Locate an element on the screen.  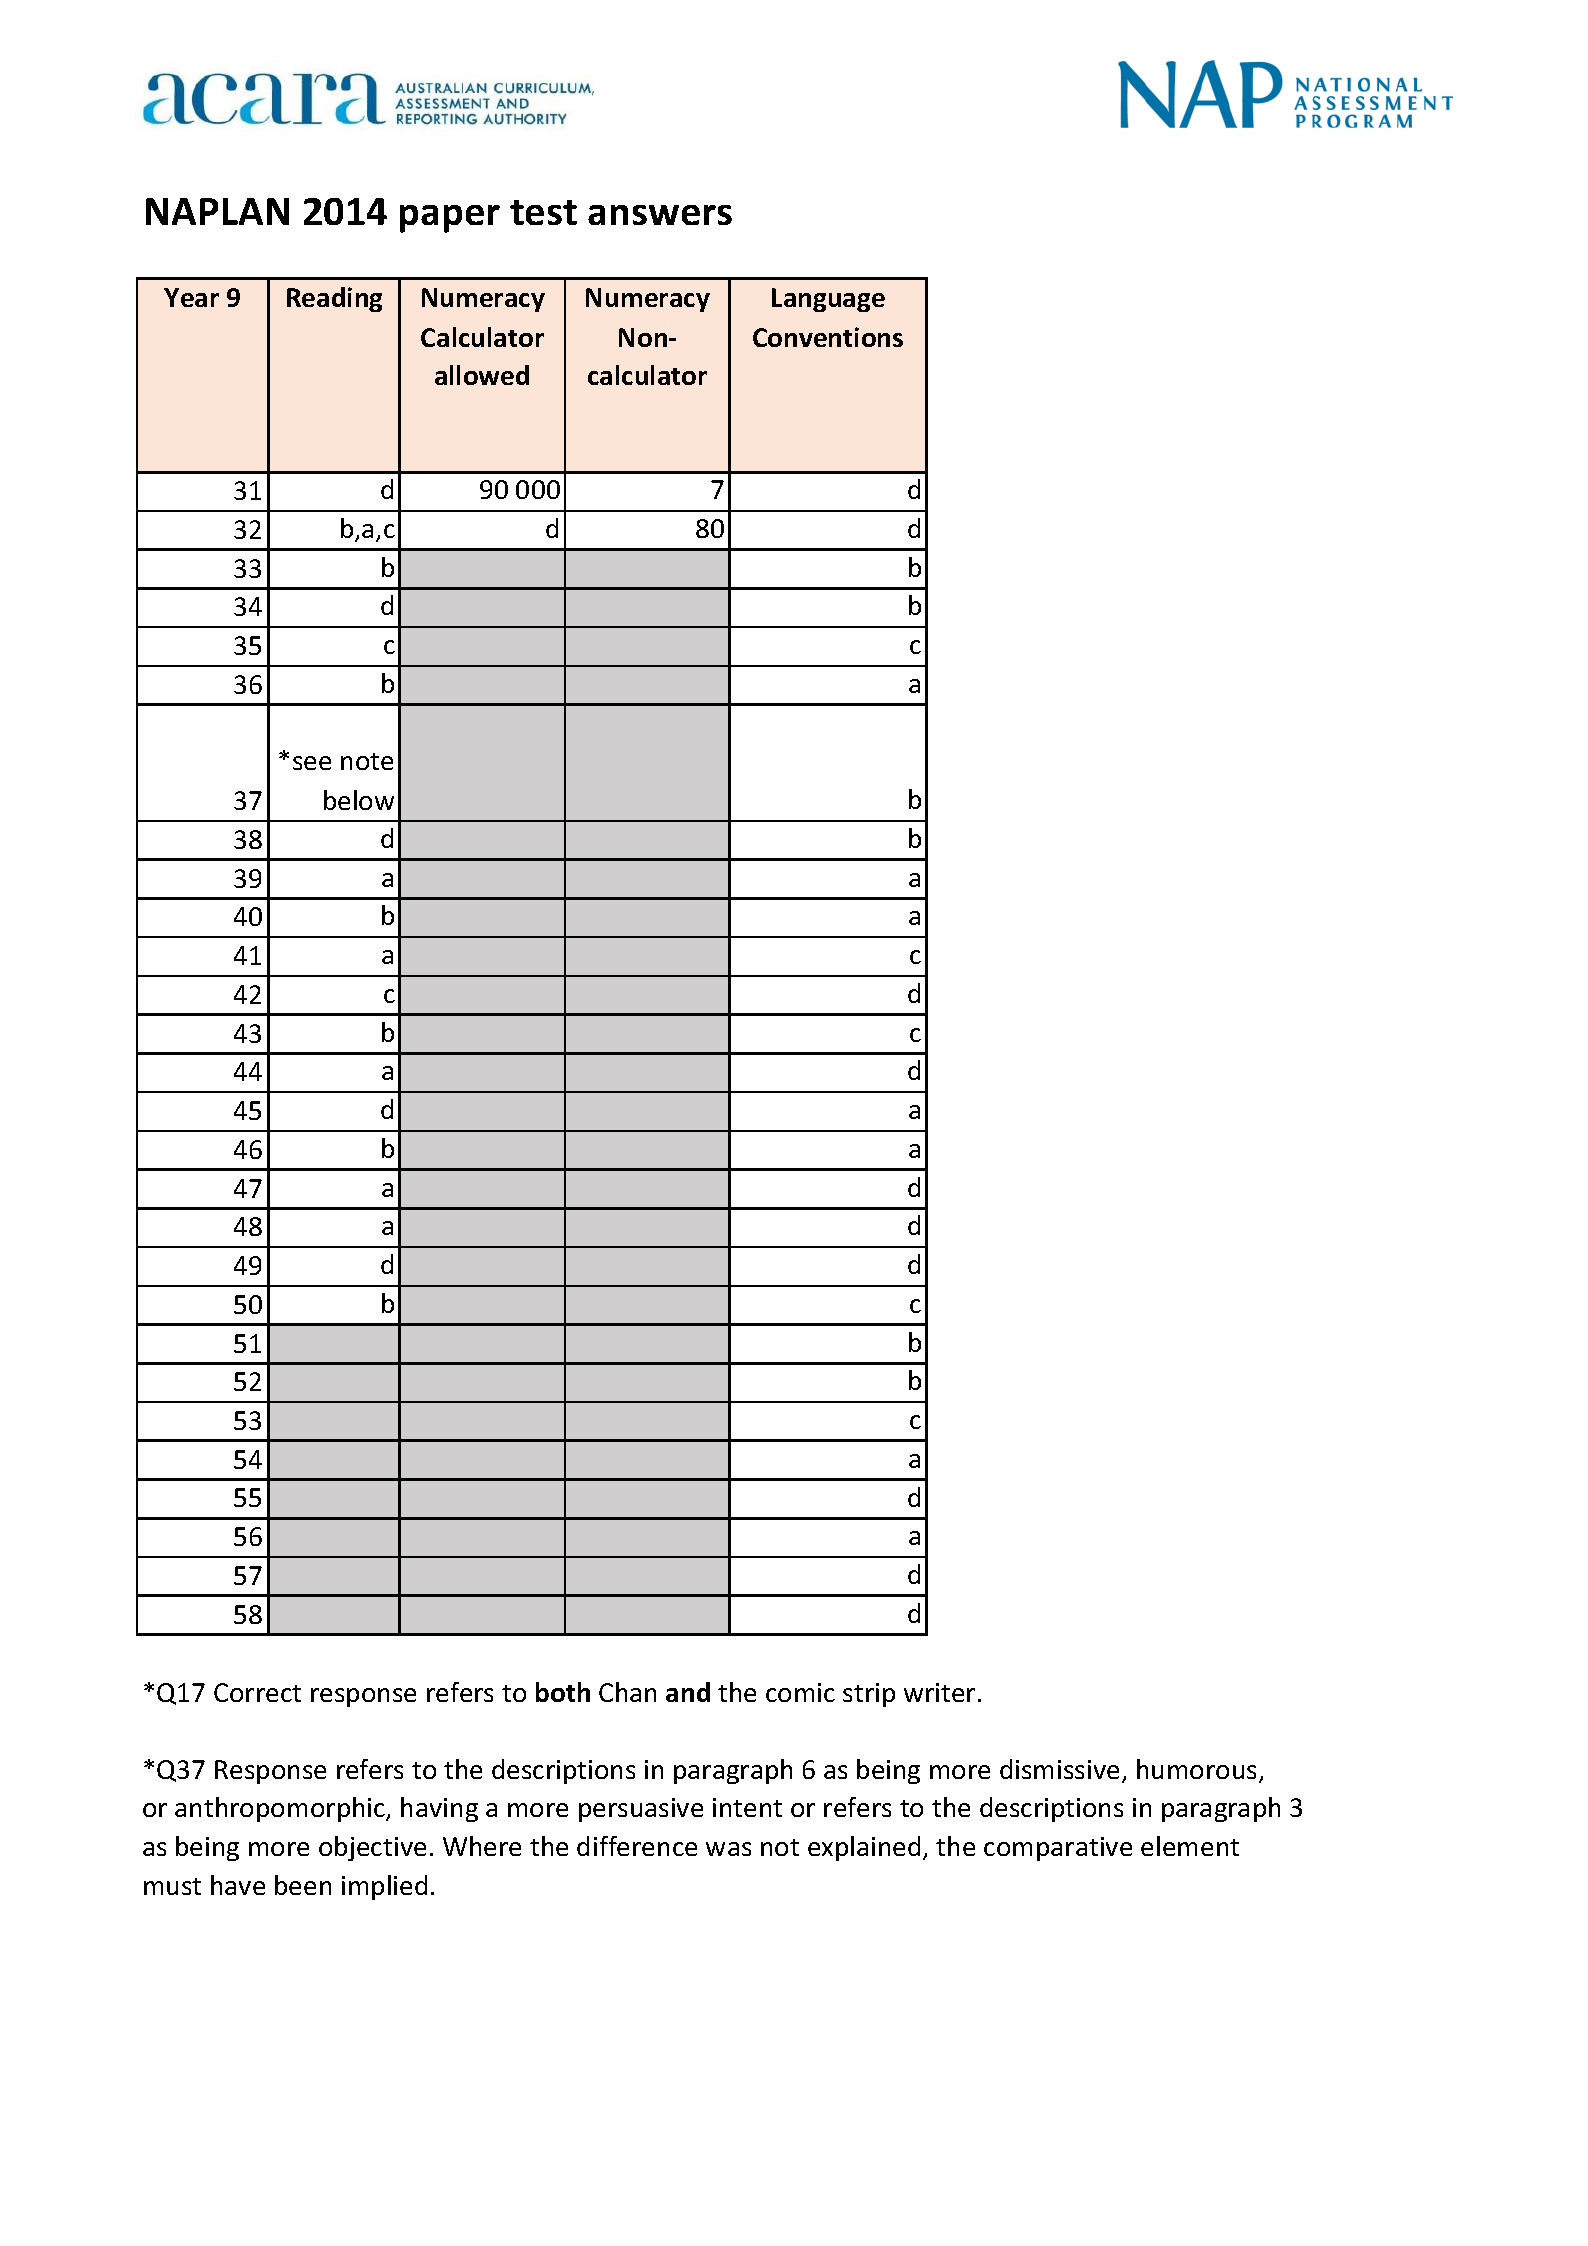
writer is located at coordinates (939, 1692).
